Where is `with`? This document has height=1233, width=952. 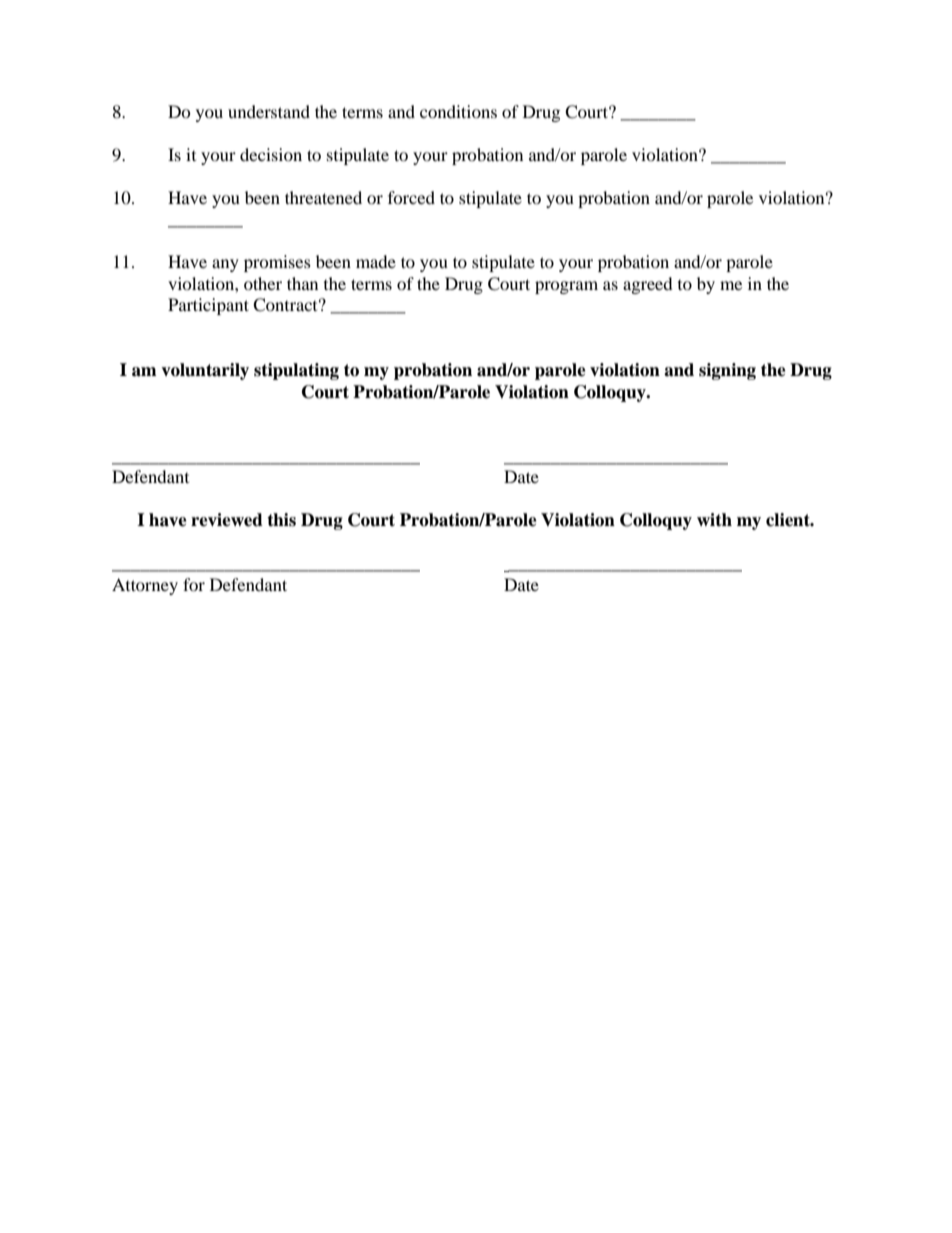
with is located at coordinates (714, 519).
